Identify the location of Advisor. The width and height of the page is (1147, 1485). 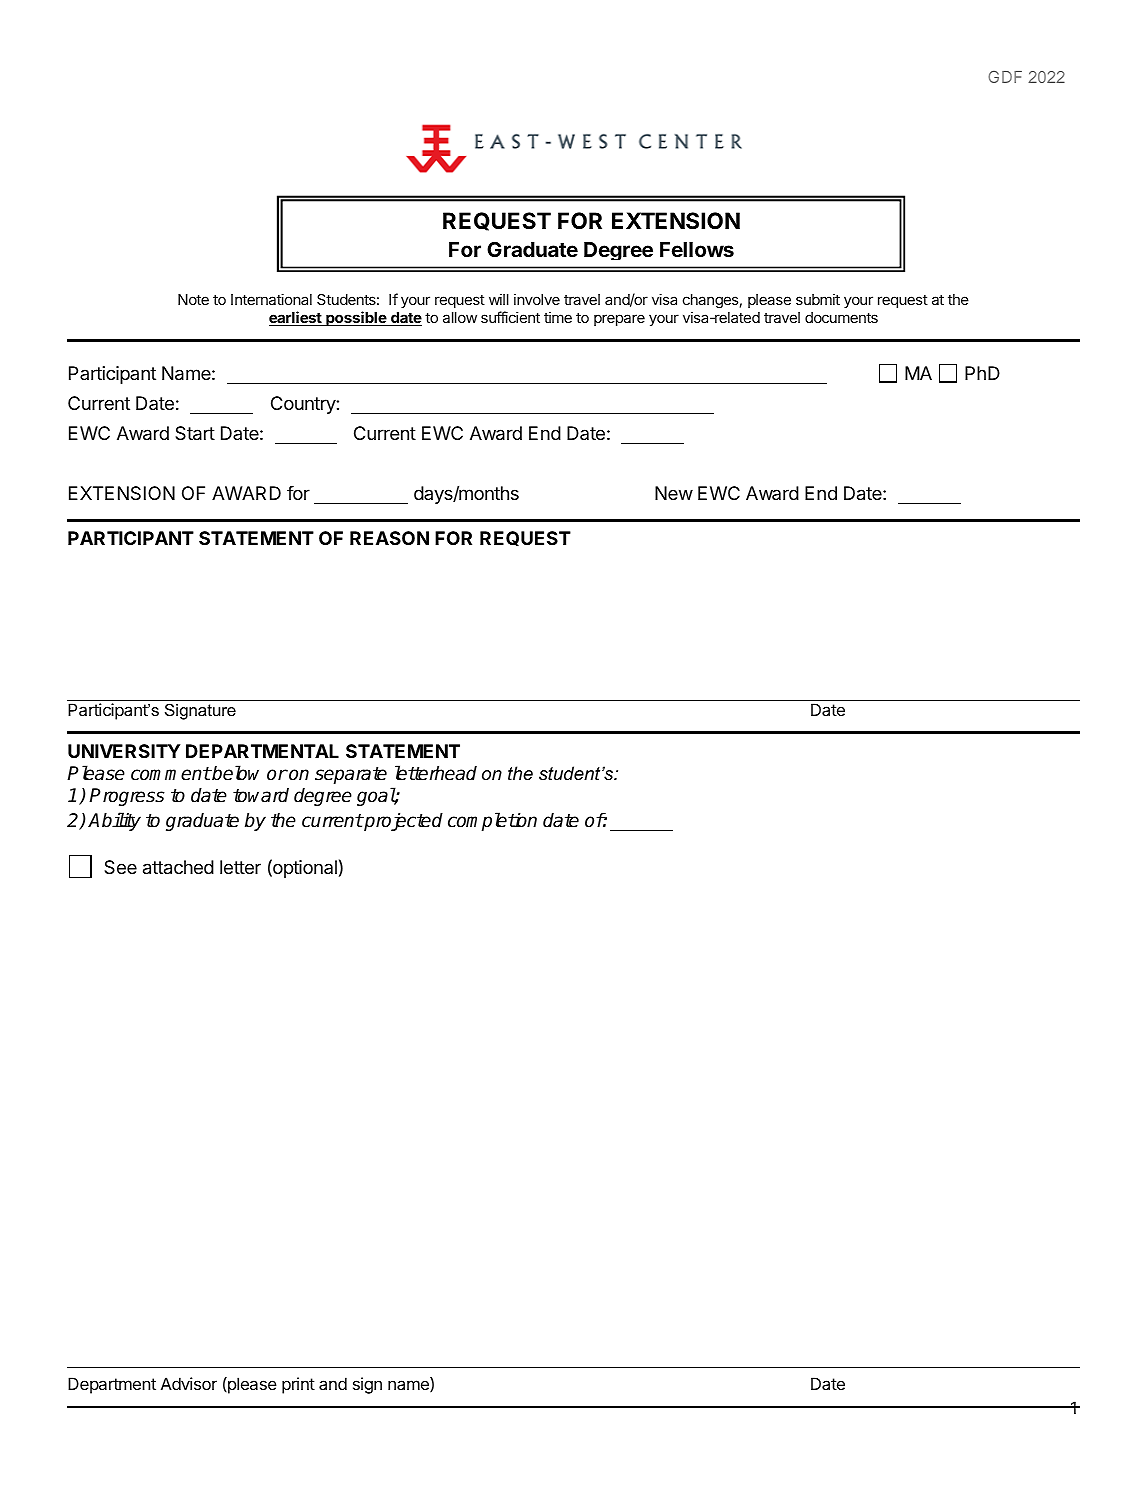
(189, 1383).
